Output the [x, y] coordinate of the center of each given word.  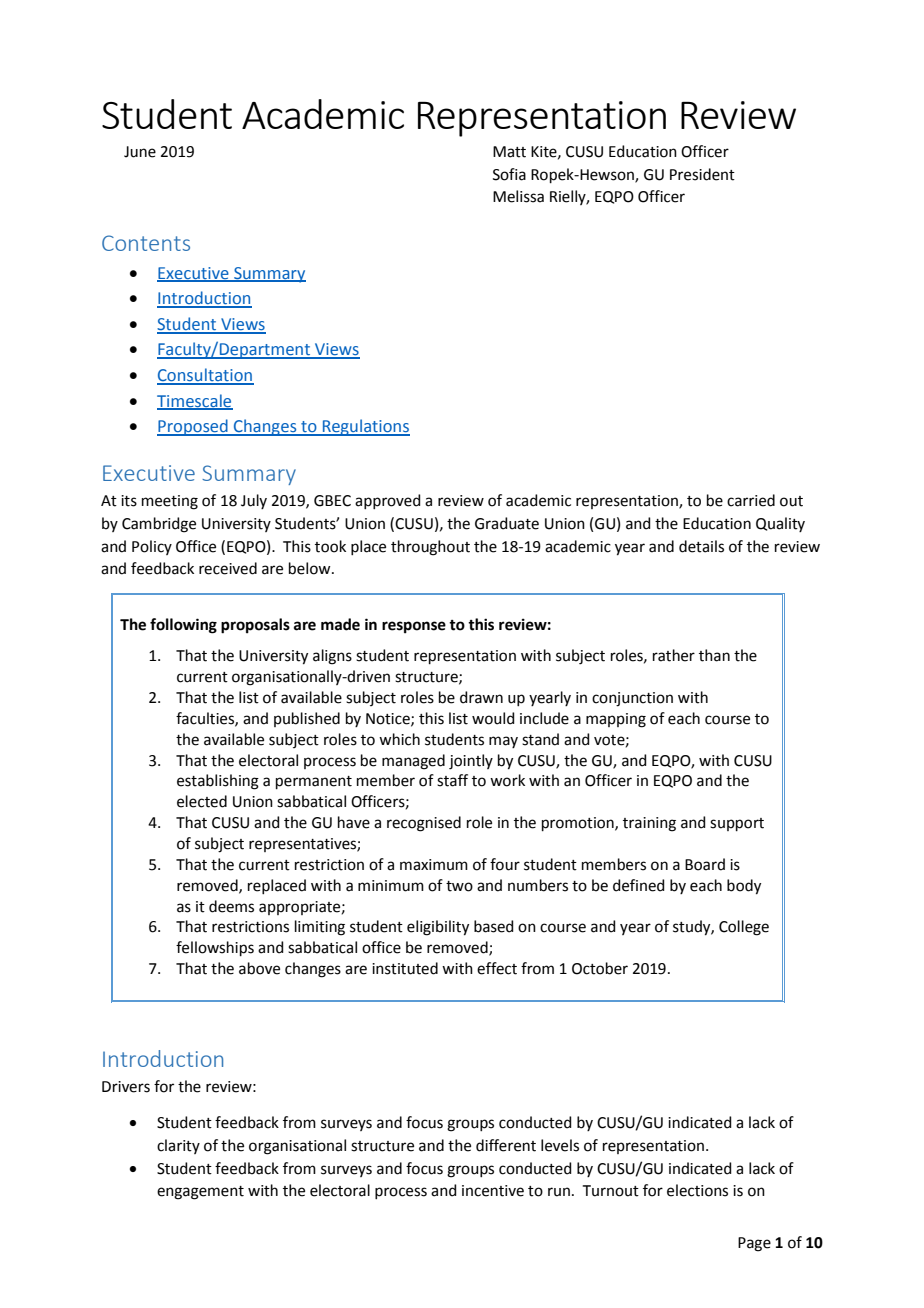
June [140, 152]
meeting [170, 502]
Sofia [509, 174]
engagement [200, 1193]
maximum [434, 865]
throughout [430, 548]
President [702, 174]
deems [231, 906]
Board [705, 864]
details [701, 546]
